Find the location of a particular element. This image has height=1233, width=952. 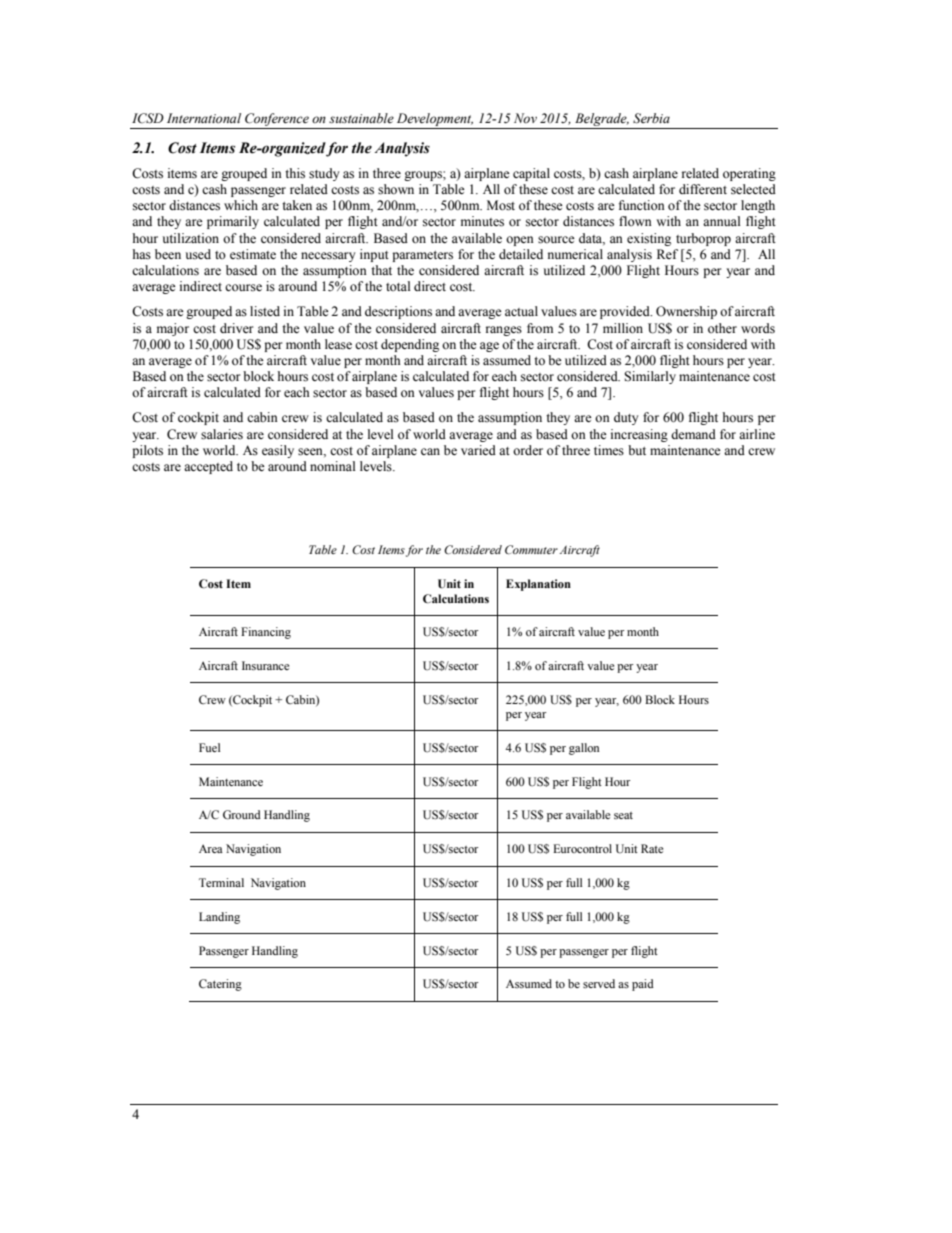

gallon is located at coordinates (584, 749).
